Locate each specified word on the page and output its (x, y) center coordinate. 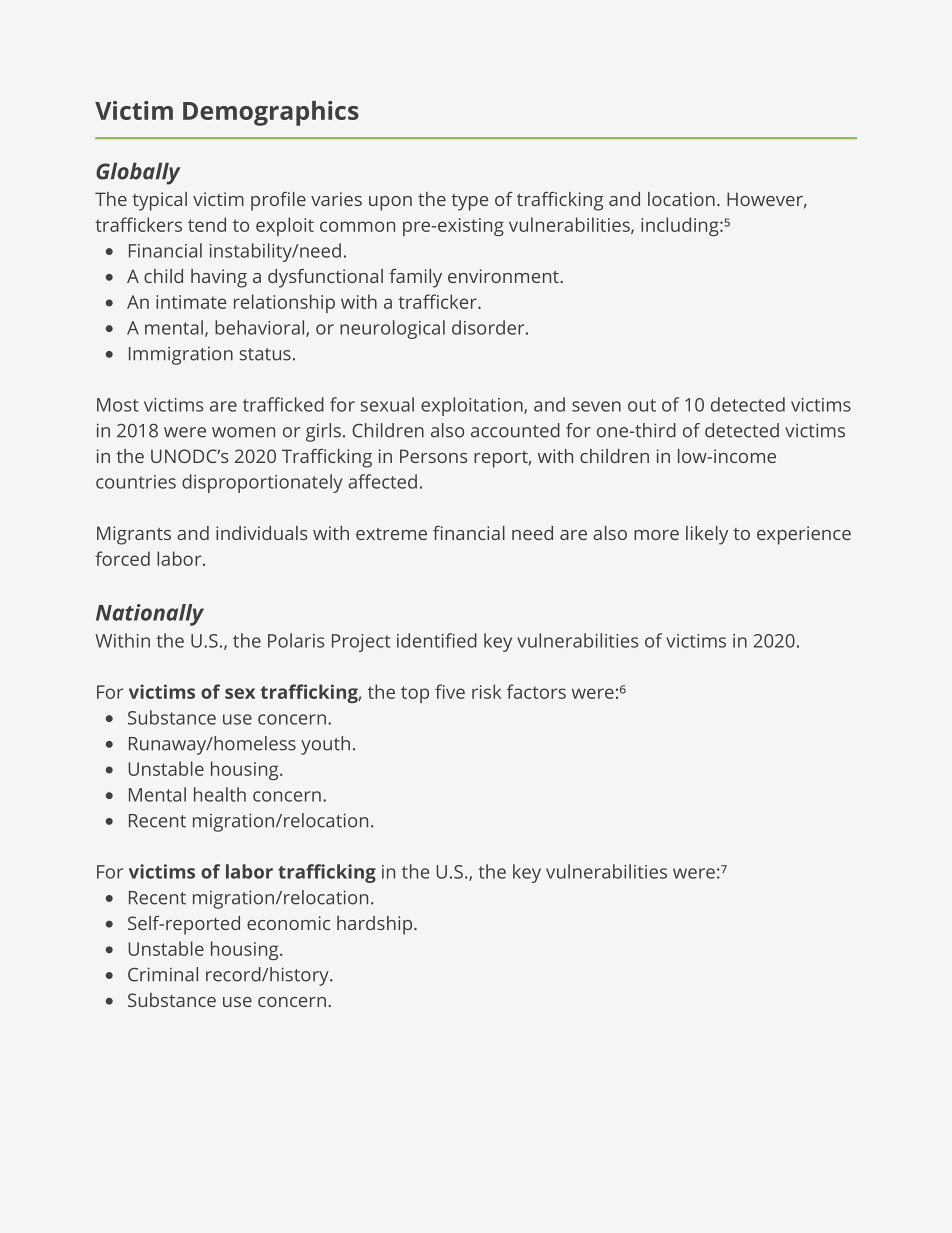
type (469, 202)
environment (503, 276)
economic (288, 923)
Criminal (163, 974)
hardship (374, 925)
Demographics (271, 113)
